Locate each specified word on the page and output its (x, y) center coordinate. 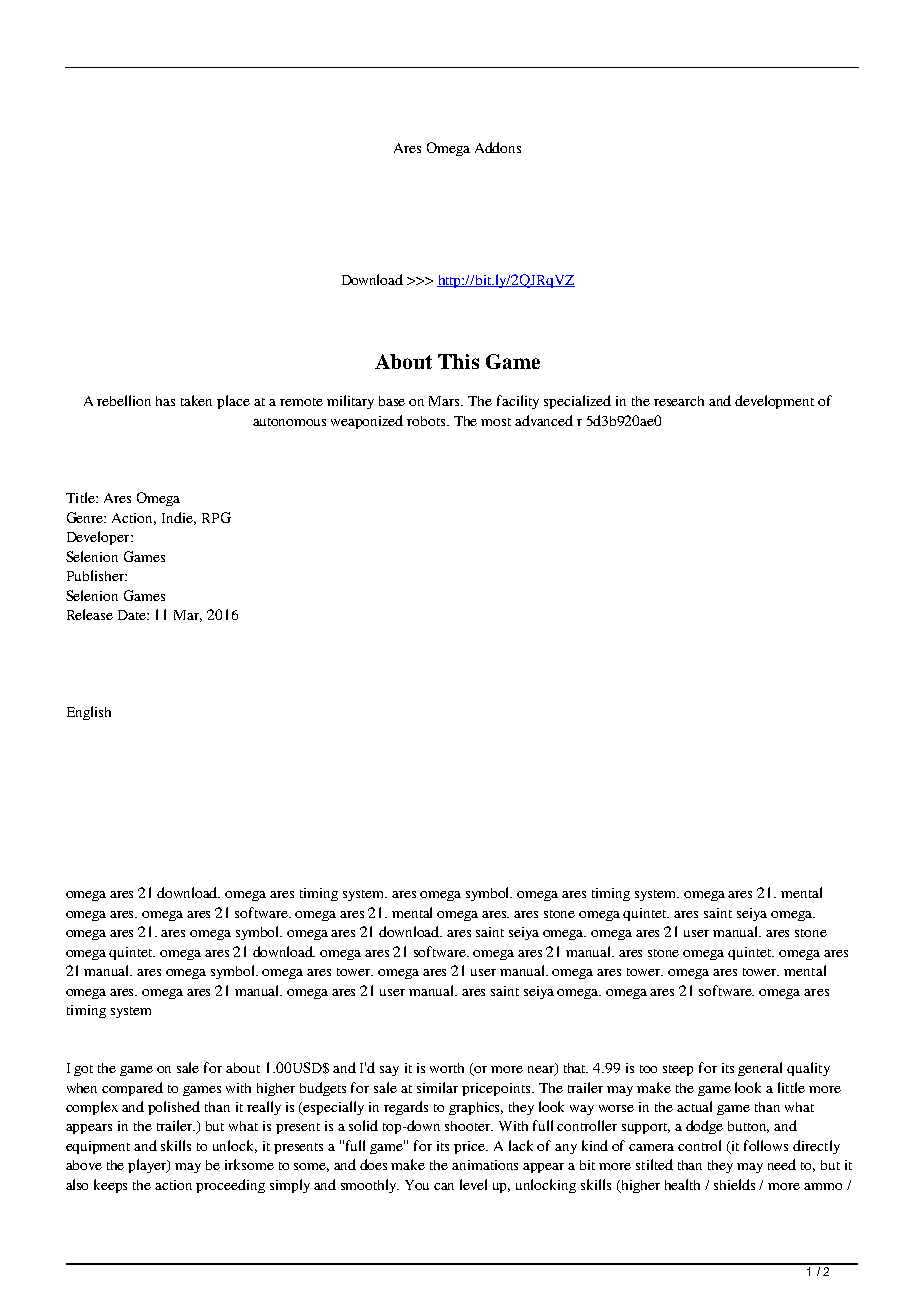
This (458, 361)
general (760, 1069)
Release (90, 614)
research (679, 401)
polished (174, 1108)
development (774, 402)
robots (427, 421)
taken (196, 400)
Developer (99, 538)
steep (678, 1070)
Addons (498, 147)
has (165, 401)
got (83, 1070)
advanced (544, 420)
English (89, 713)
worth (447, 1068)
